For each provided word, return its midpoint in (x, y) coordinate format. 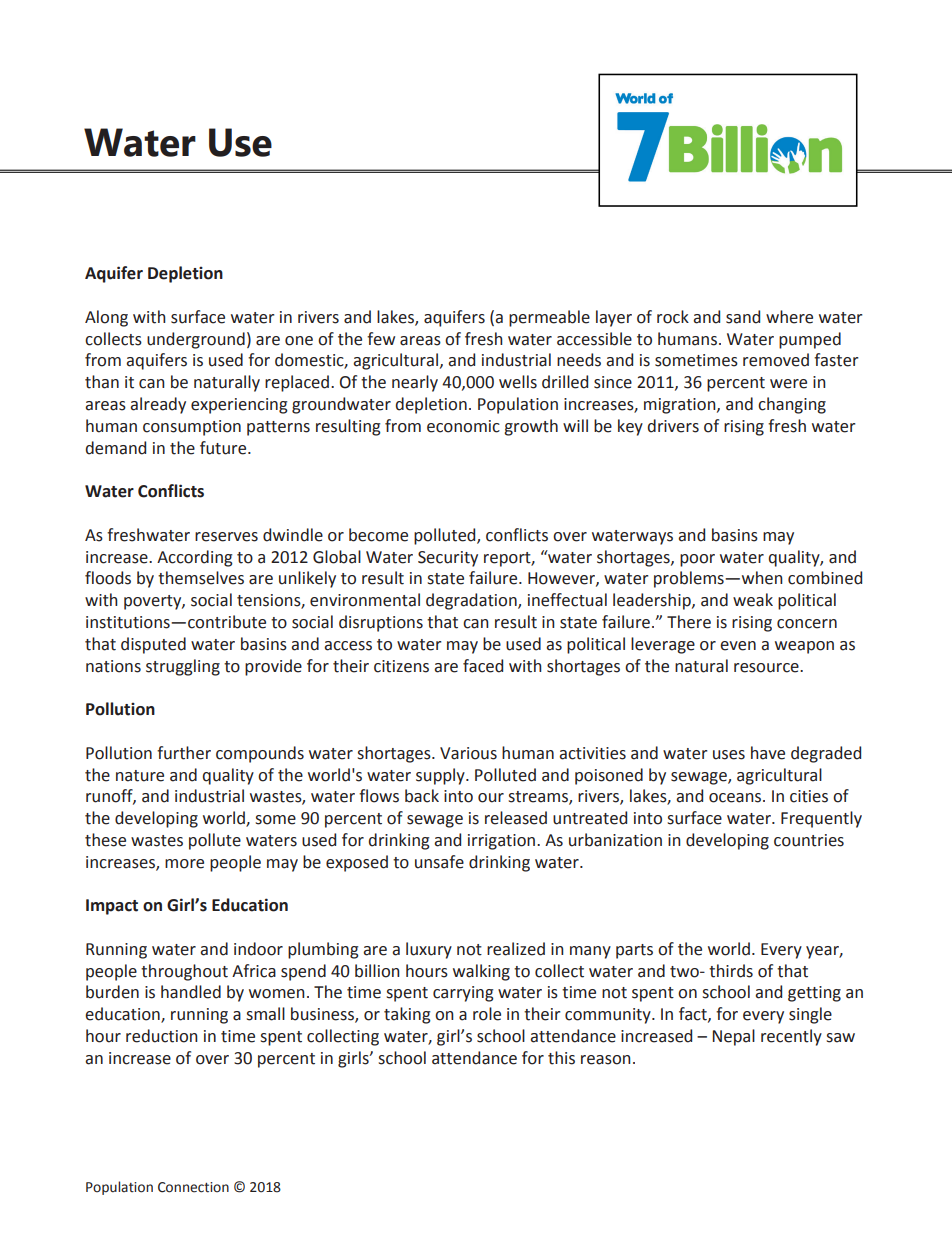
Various (468, 753)
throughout (184, 972)
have (768, 753)
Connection (193, 1187)
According (195, 558)
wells (518, 382)
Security (448, 559)
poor (697, 560)
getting (814, 994)
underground (196, 340)
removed (776, 360)
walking (481, 972)
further (184, 753)
